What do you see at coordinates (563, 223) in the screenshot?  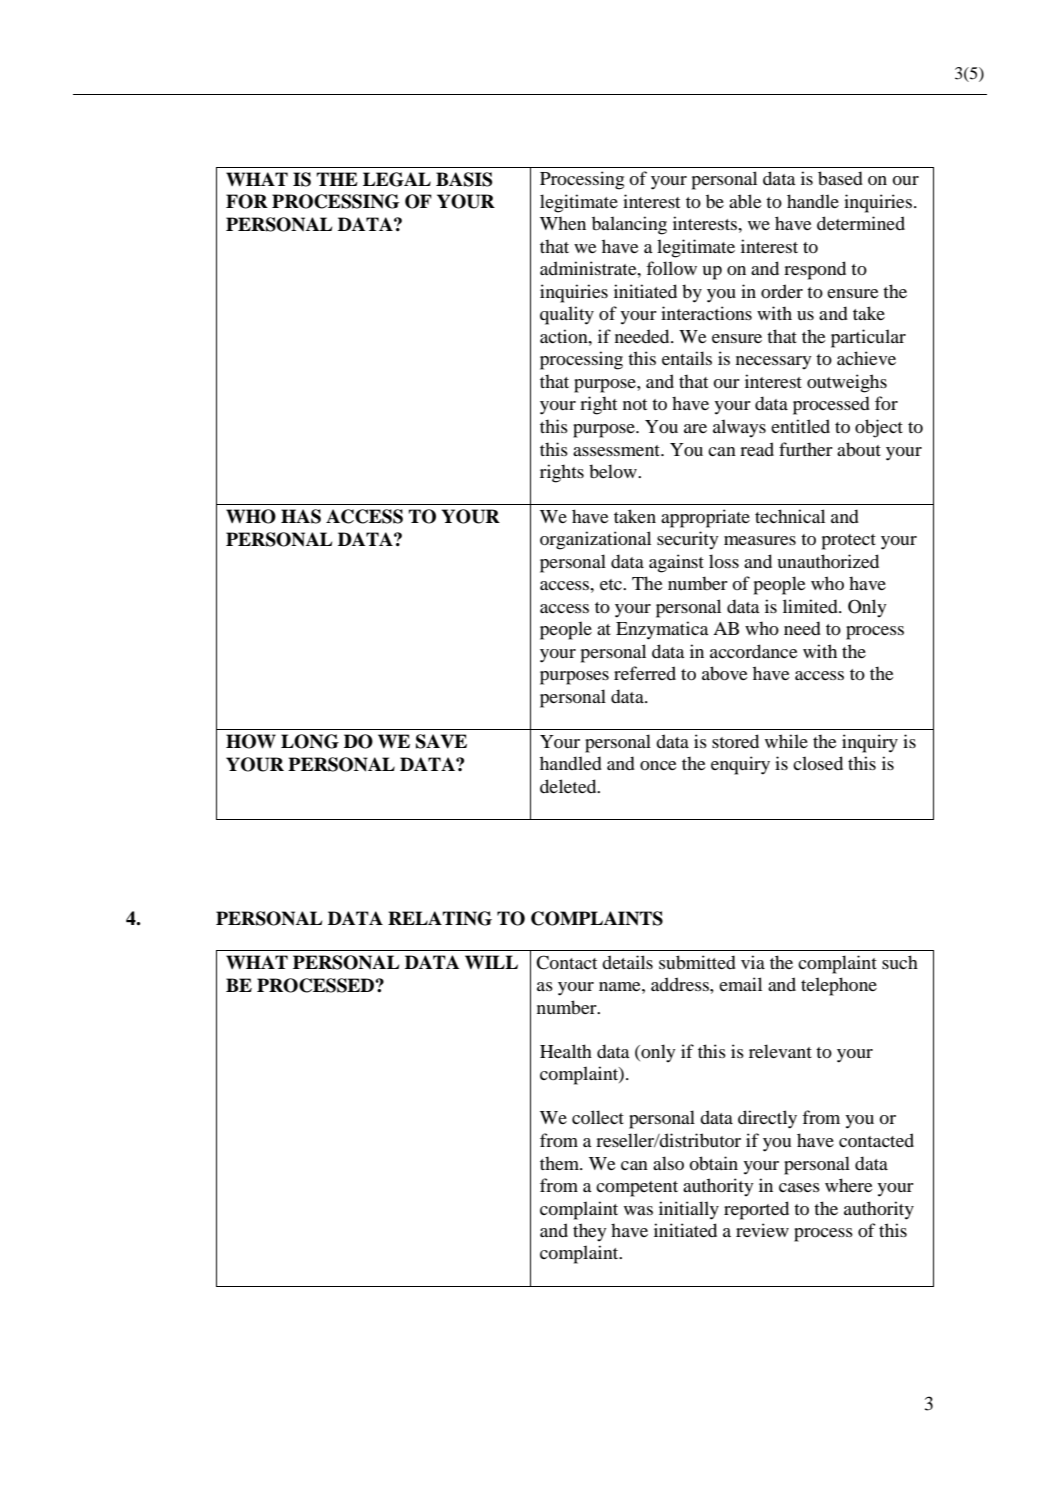 I see `When` at bounding box center [563, 223].
